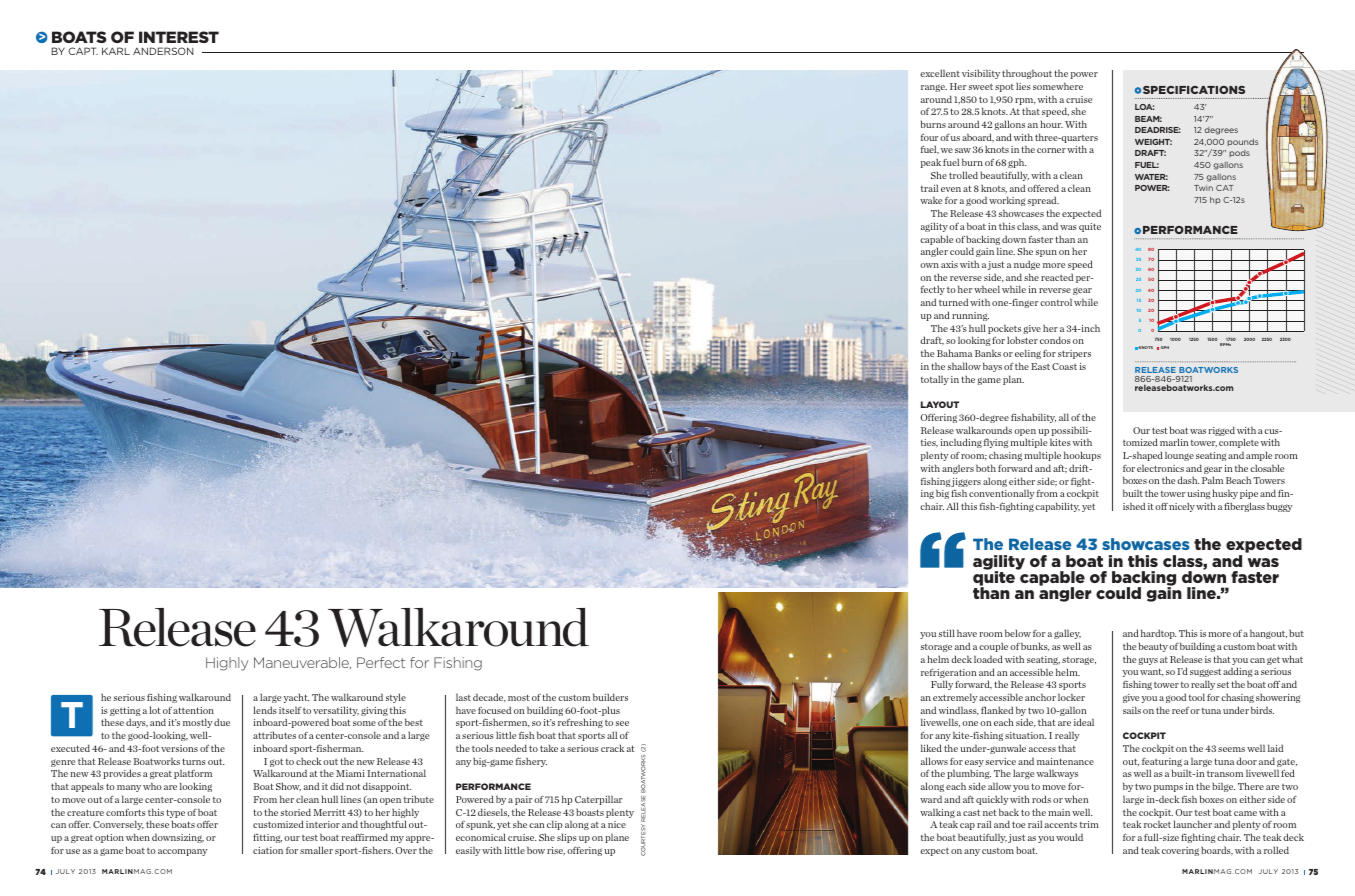 This screenshot has height=896, width=1355. What do you see at coordinates (590, 812) in the screenshot?
I see `boasts` at bounding box center [590, 812].
